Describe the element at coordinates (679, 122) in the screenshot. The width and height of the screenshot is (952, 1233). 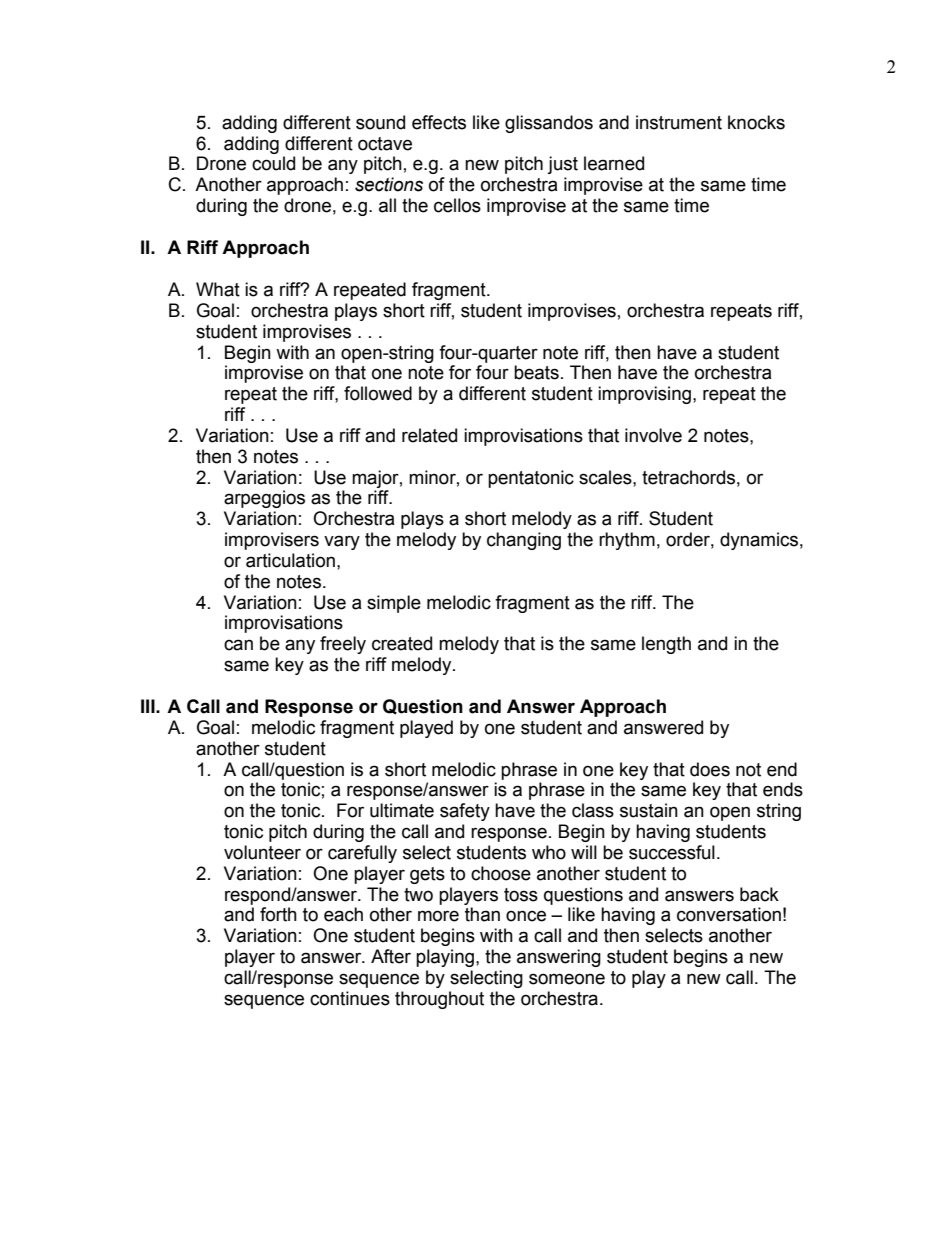
I see `instrument` at that location.
